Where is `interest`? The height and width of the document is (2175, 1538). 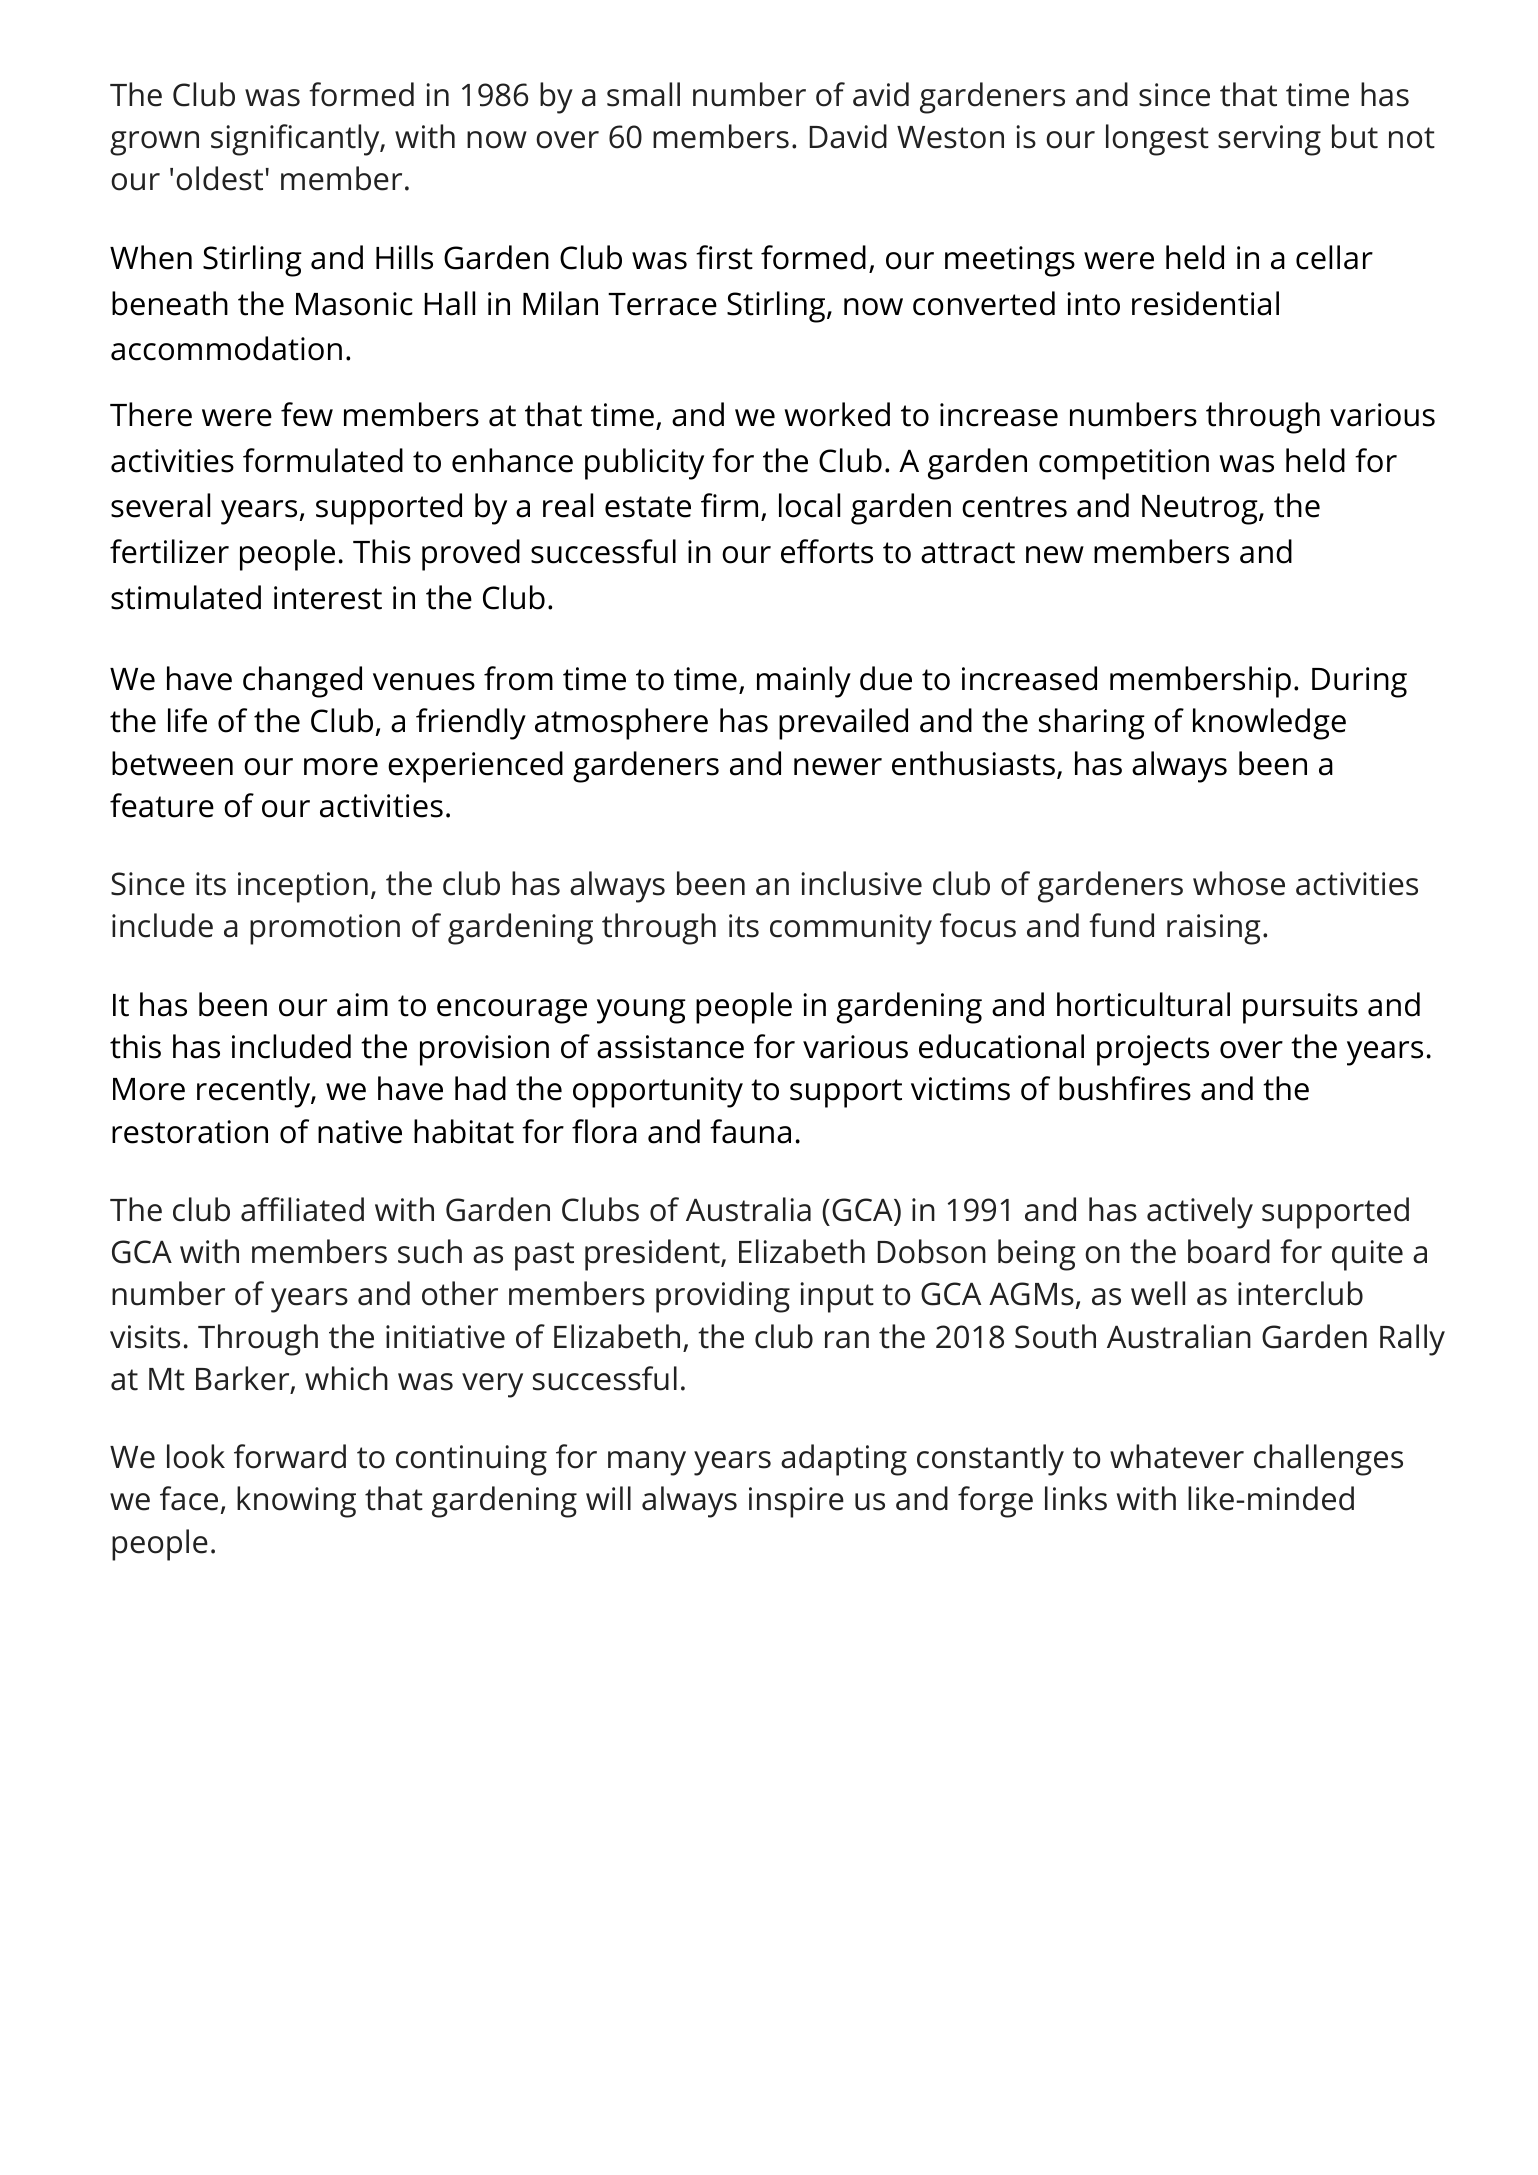 interest is located at coordinates (328, 598).
